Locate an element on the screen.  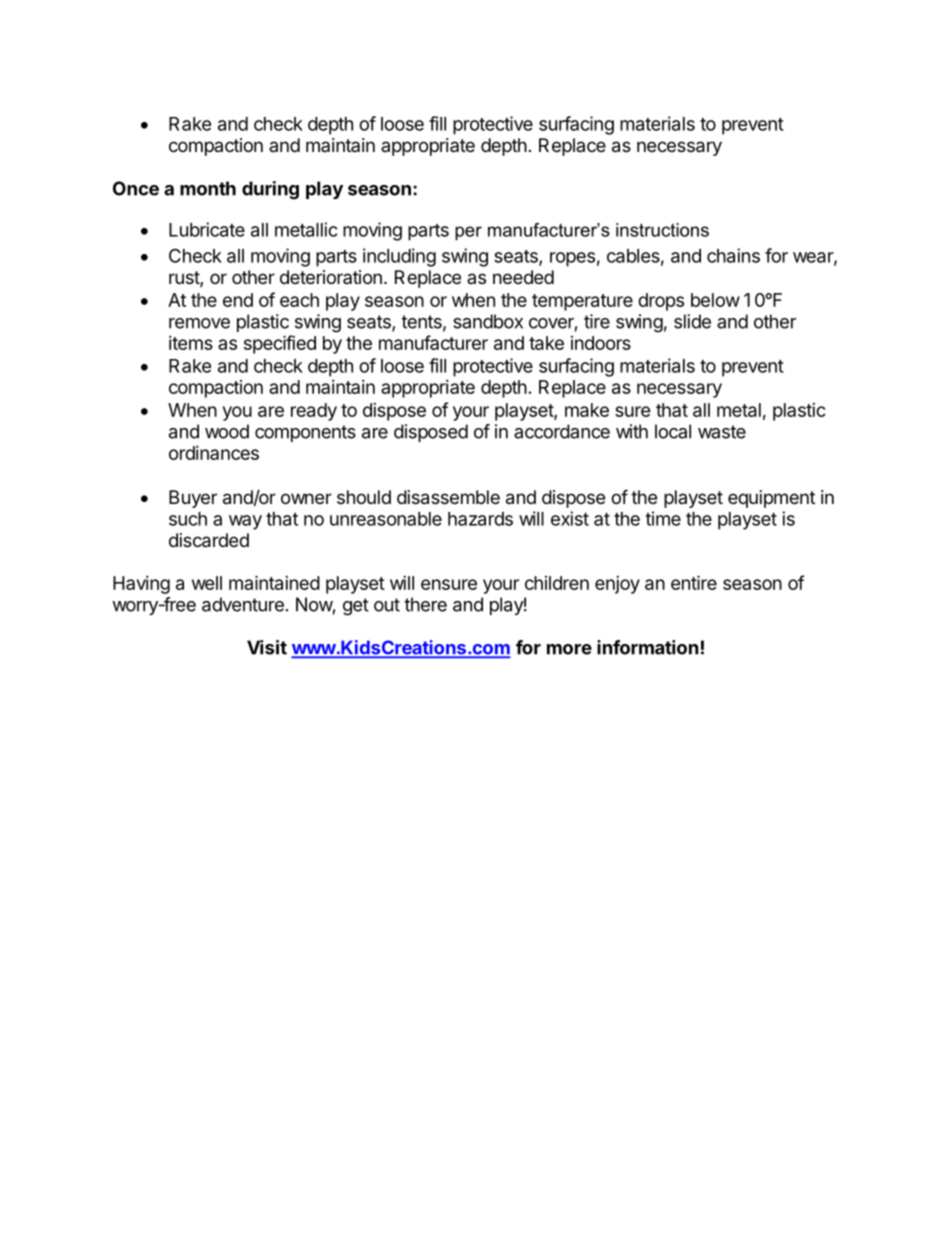
slide is located at coordinates (692, 321).
